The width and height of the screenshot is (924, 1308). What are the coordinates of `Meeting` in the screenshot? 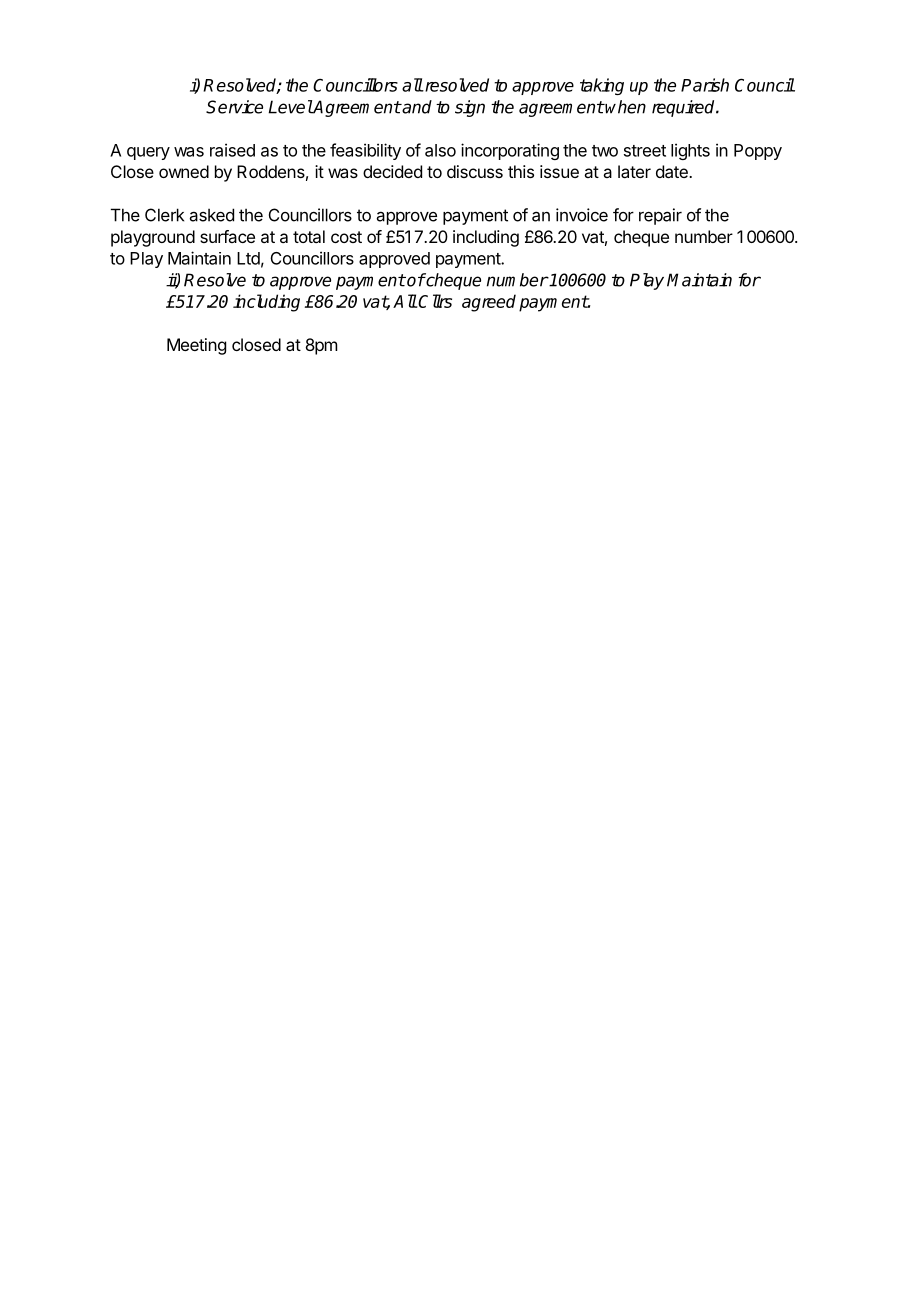 It's located at (196, 346).
